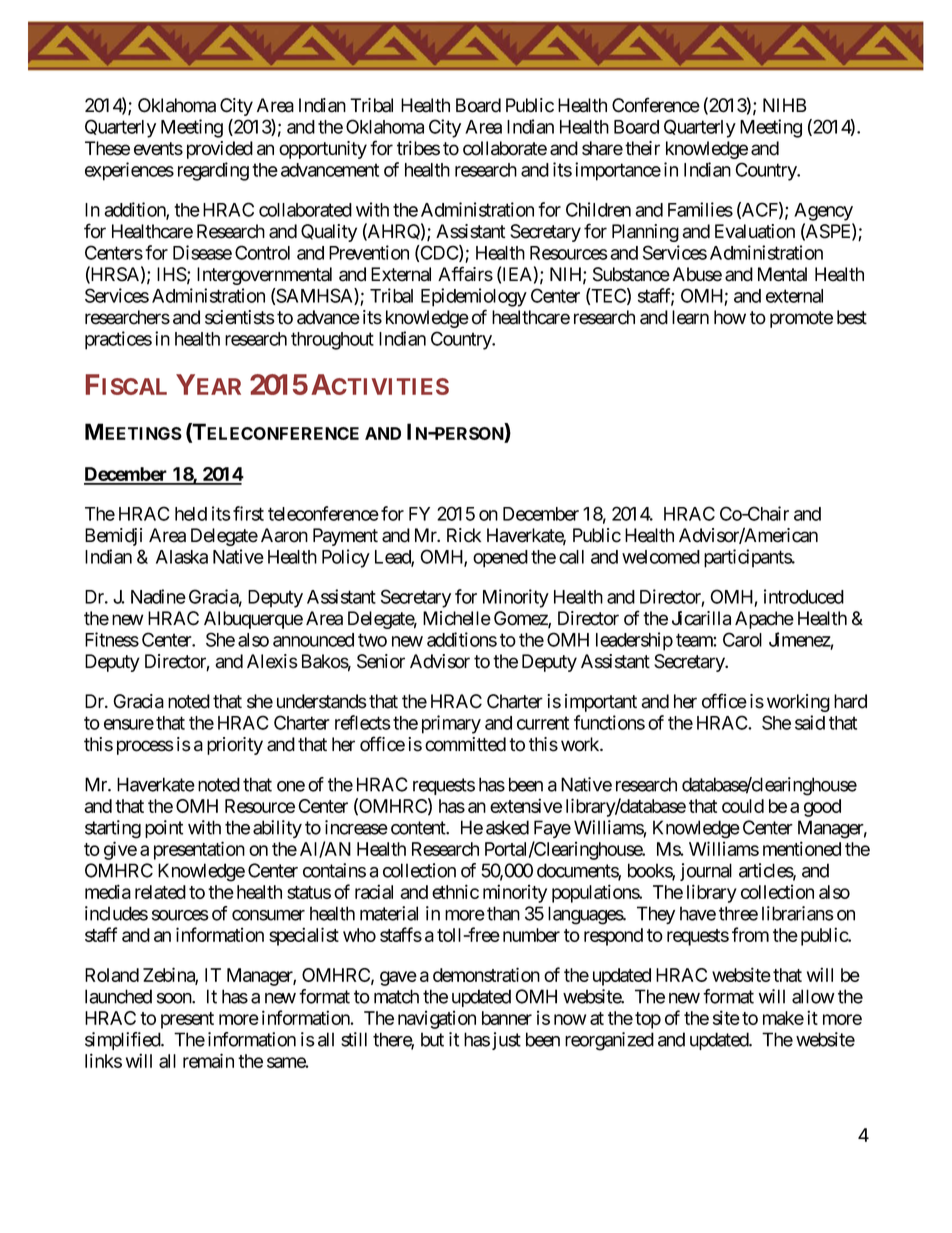  I want to click on Epidemiology, so click(474, 297).
